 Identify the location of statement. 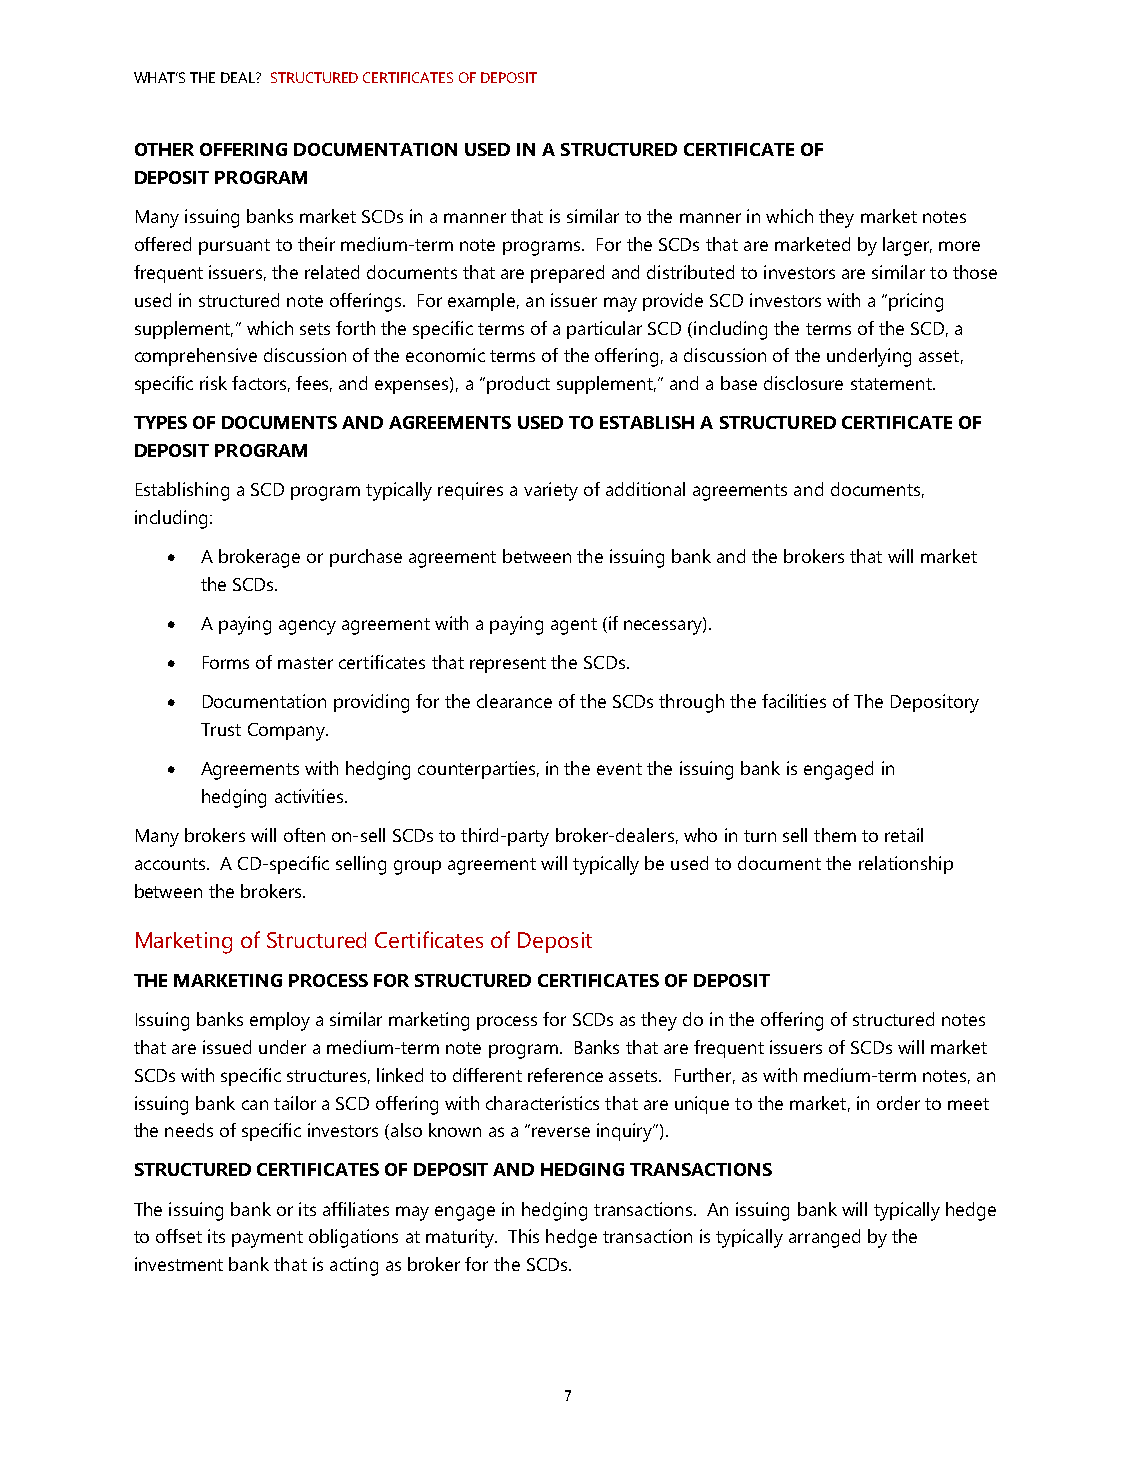
(892, 384).
